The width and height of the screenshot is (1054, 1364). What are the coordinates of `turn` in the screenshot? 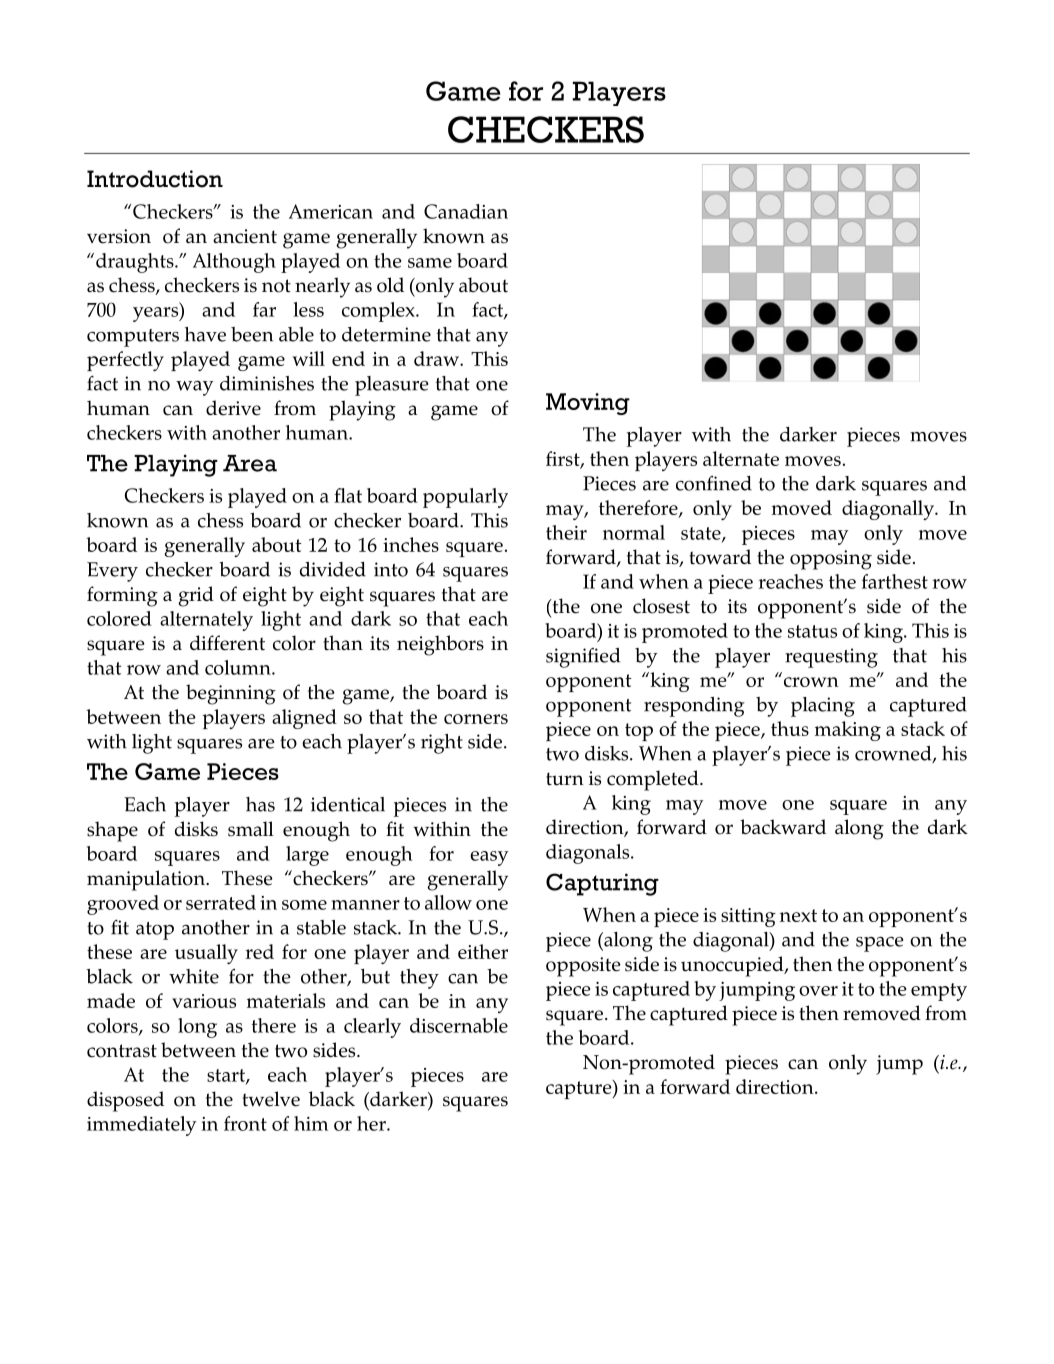 It's located at (565, 779).
